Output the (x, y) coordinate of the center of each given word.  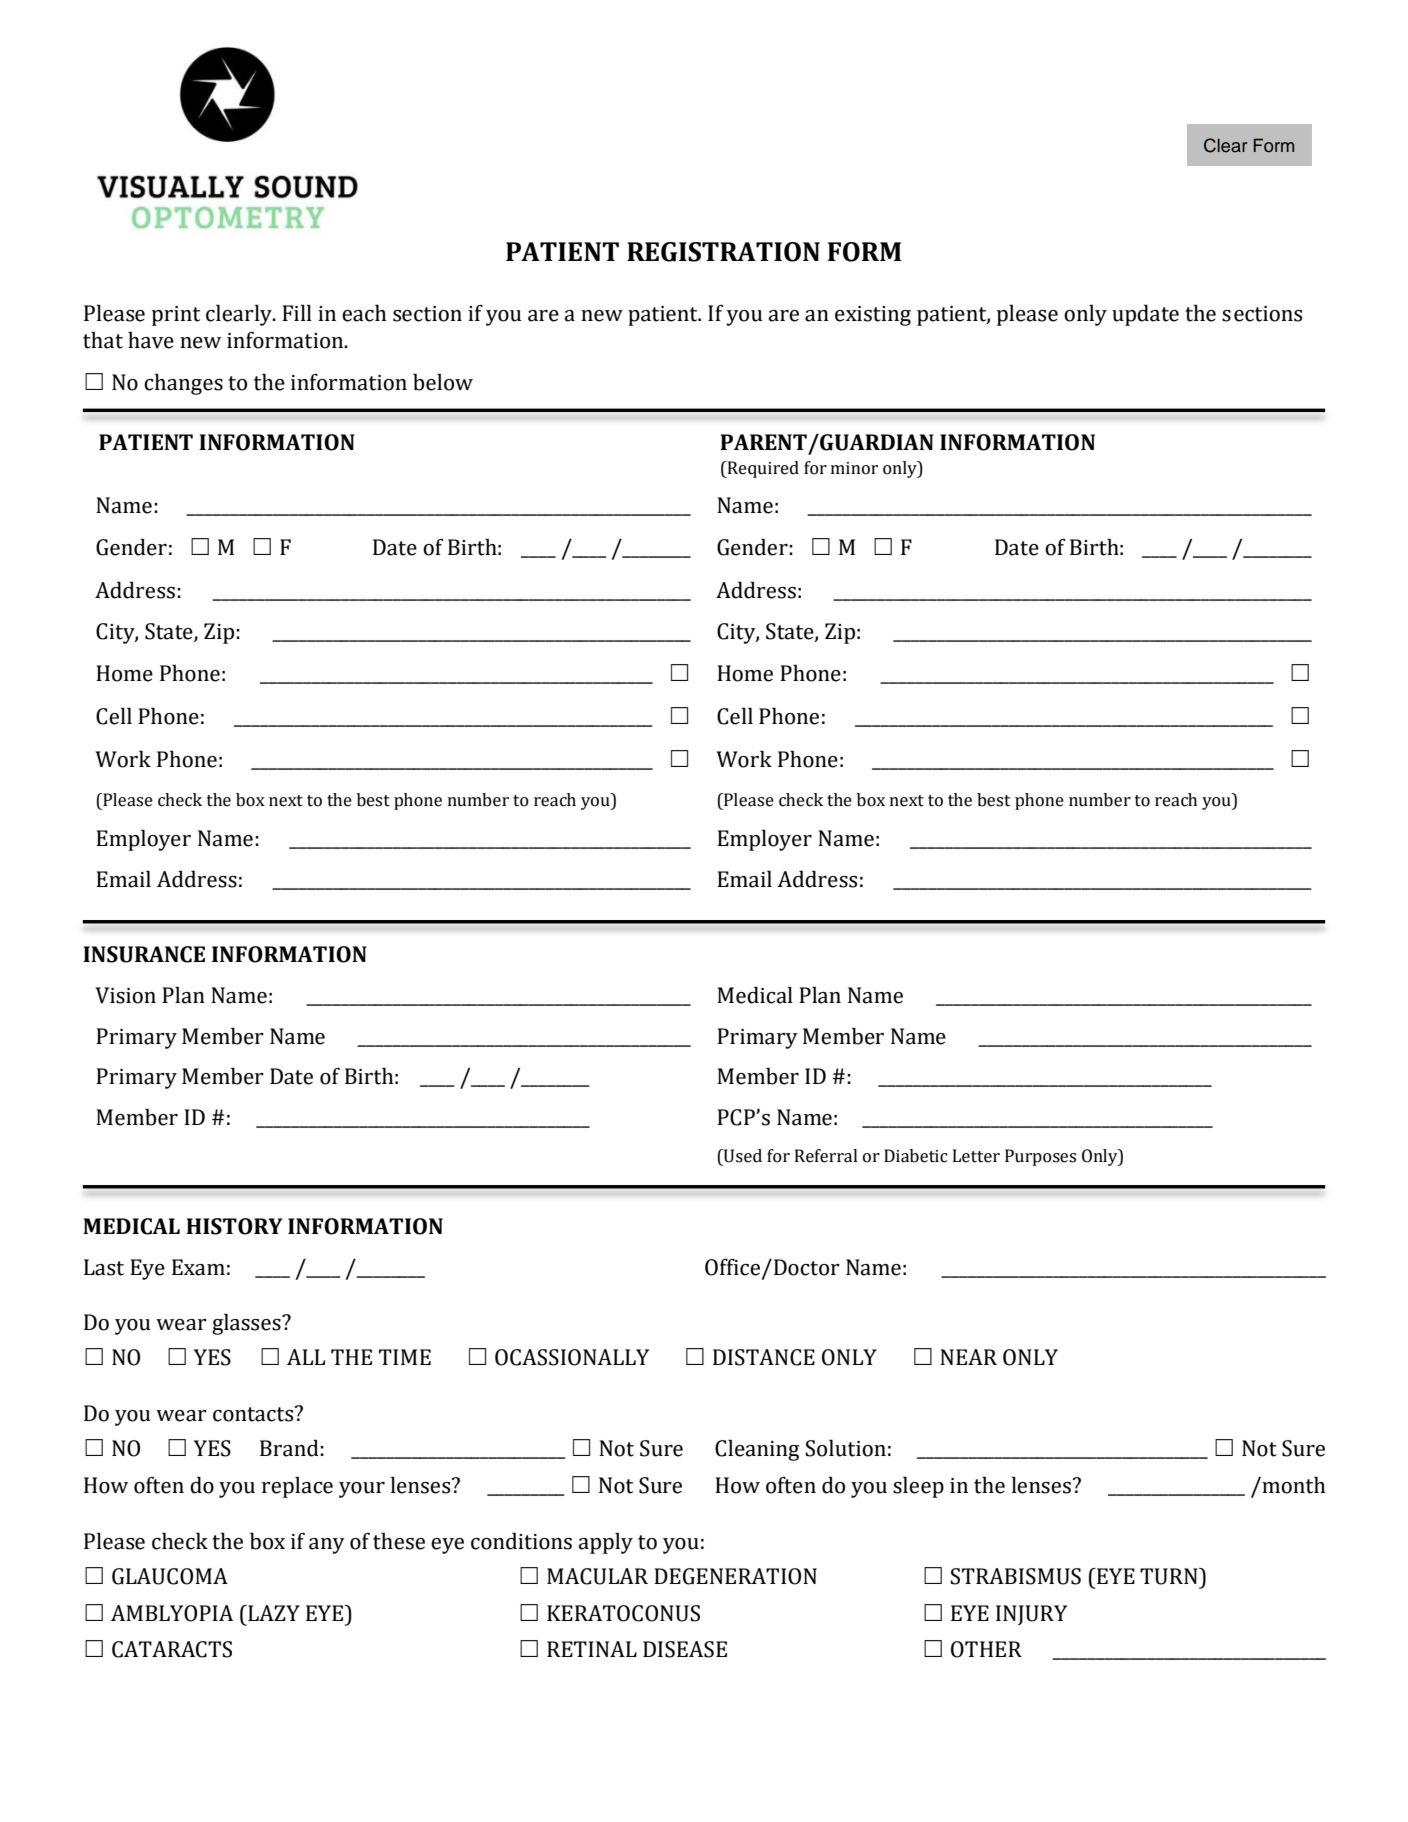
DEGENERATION (735, 1576)
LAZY (273, 1613)
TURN (1170, 1576)
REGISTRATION (723, 252)
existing (873, 316)
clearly (240, 315)
